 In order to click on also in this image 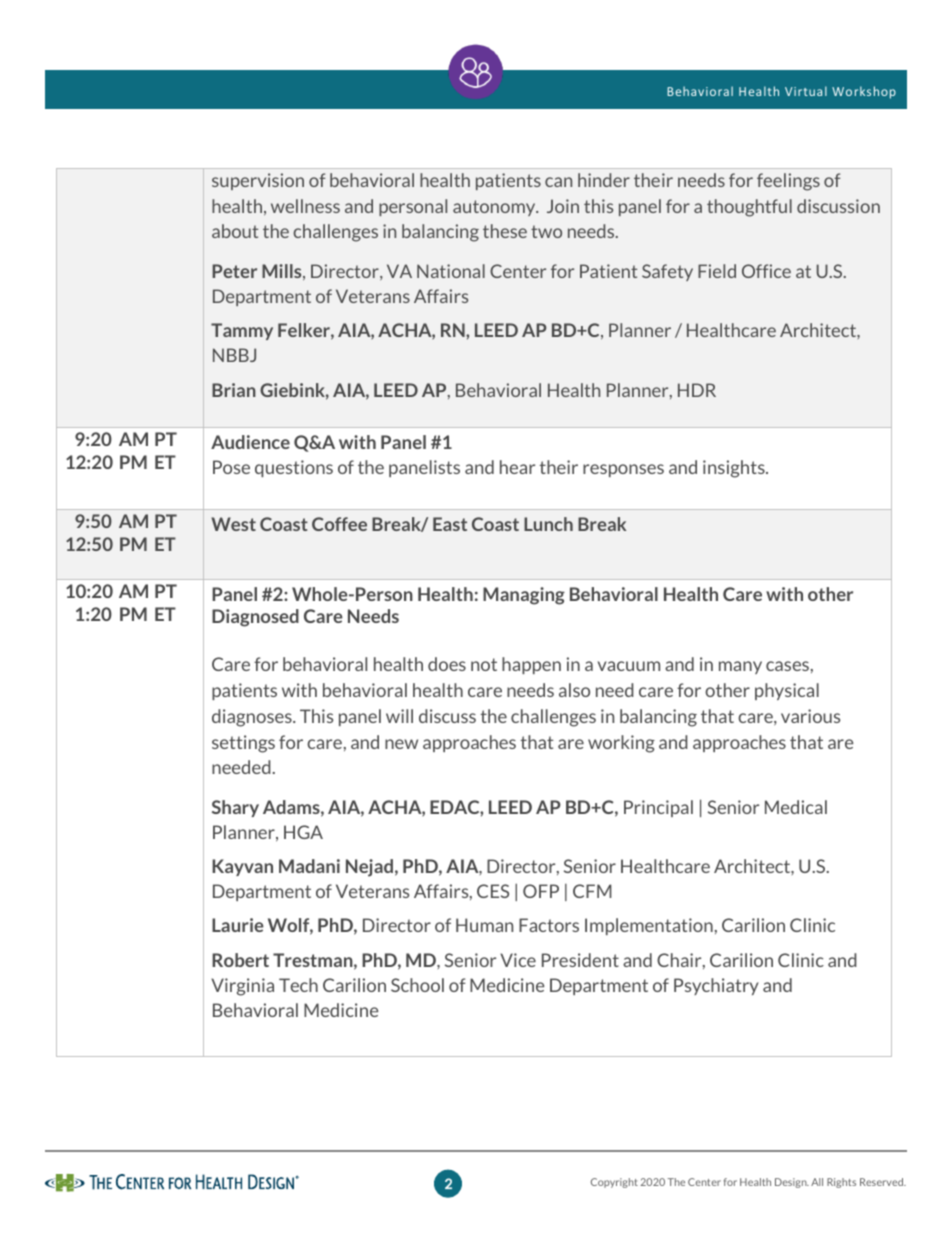, I will do `click(574, 690)`.
